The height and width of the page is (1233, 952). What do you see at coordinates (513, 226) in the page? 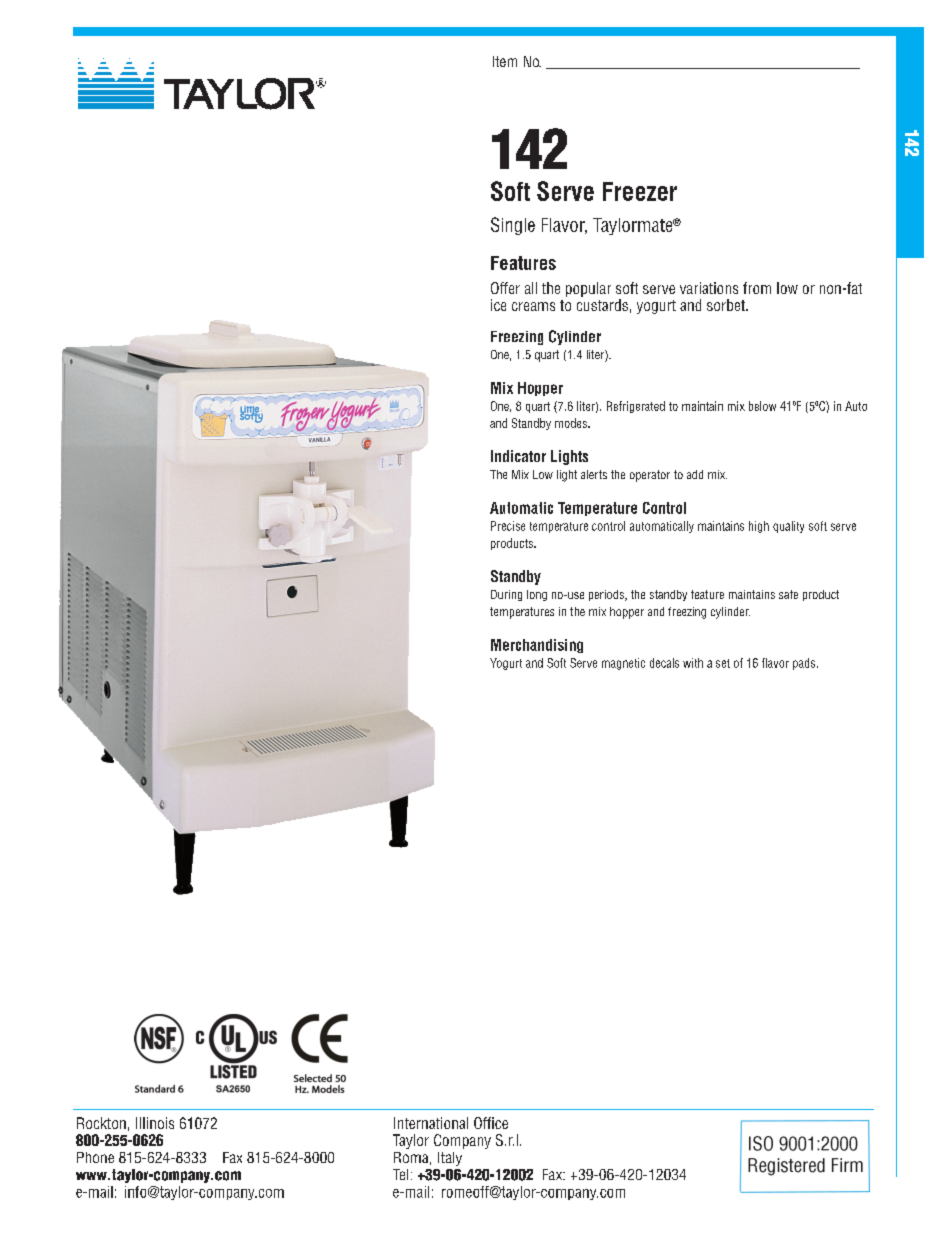
I see `Single` at bounding box center [513, 226].
